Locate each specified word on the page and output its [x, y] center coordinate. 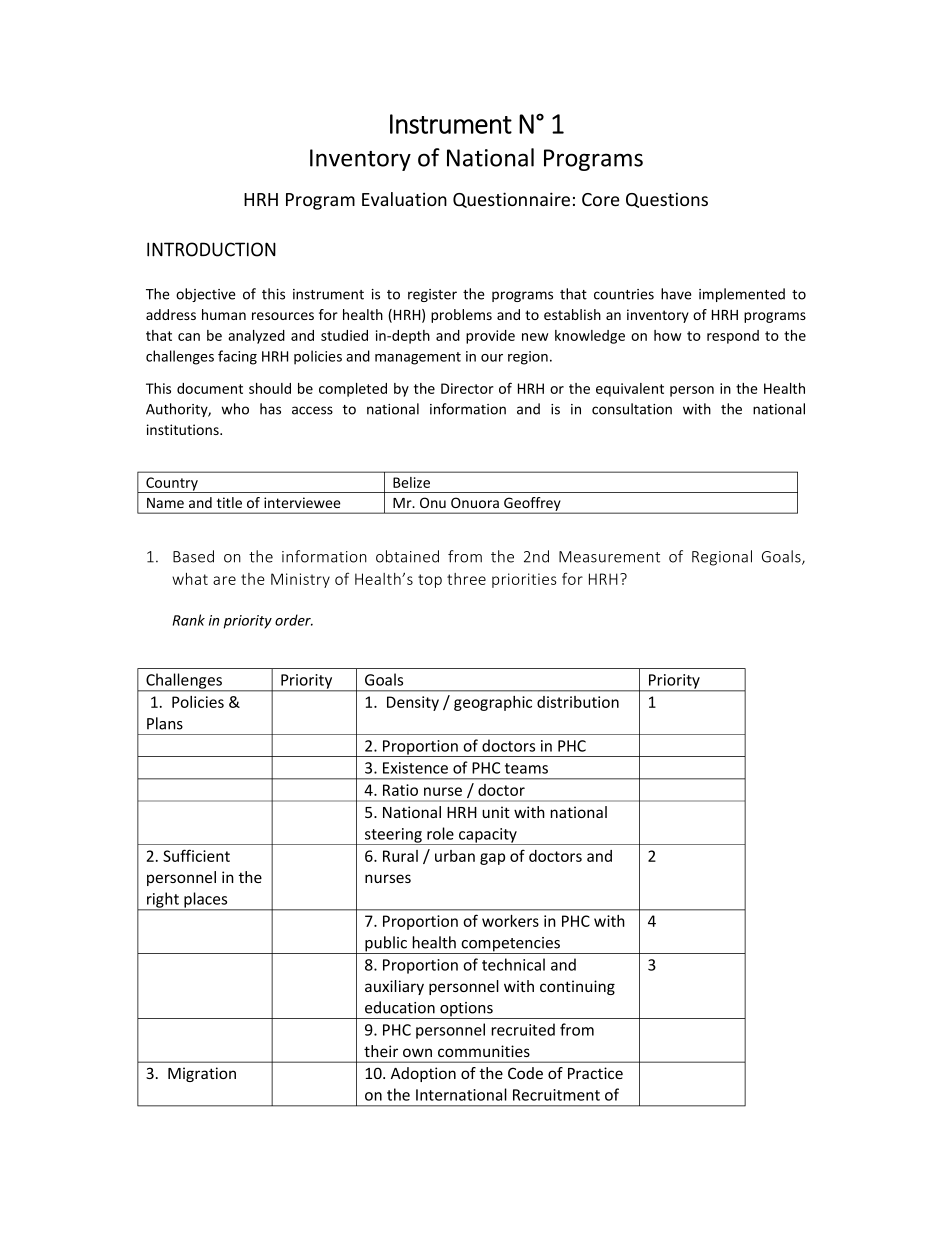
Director [467, 388]
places [206, 901]
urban [455, 856]
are [224, 580]
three [466, 579]
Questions [667, 200]
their [381, 1051]
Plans [165, 723]
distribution [578, 702]
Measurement [609, 557]
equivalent [630, 390]
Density [413, 703]
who [235, 409]
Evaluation [404, 199]
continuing [577, 987]
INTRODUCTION [211, 249]
